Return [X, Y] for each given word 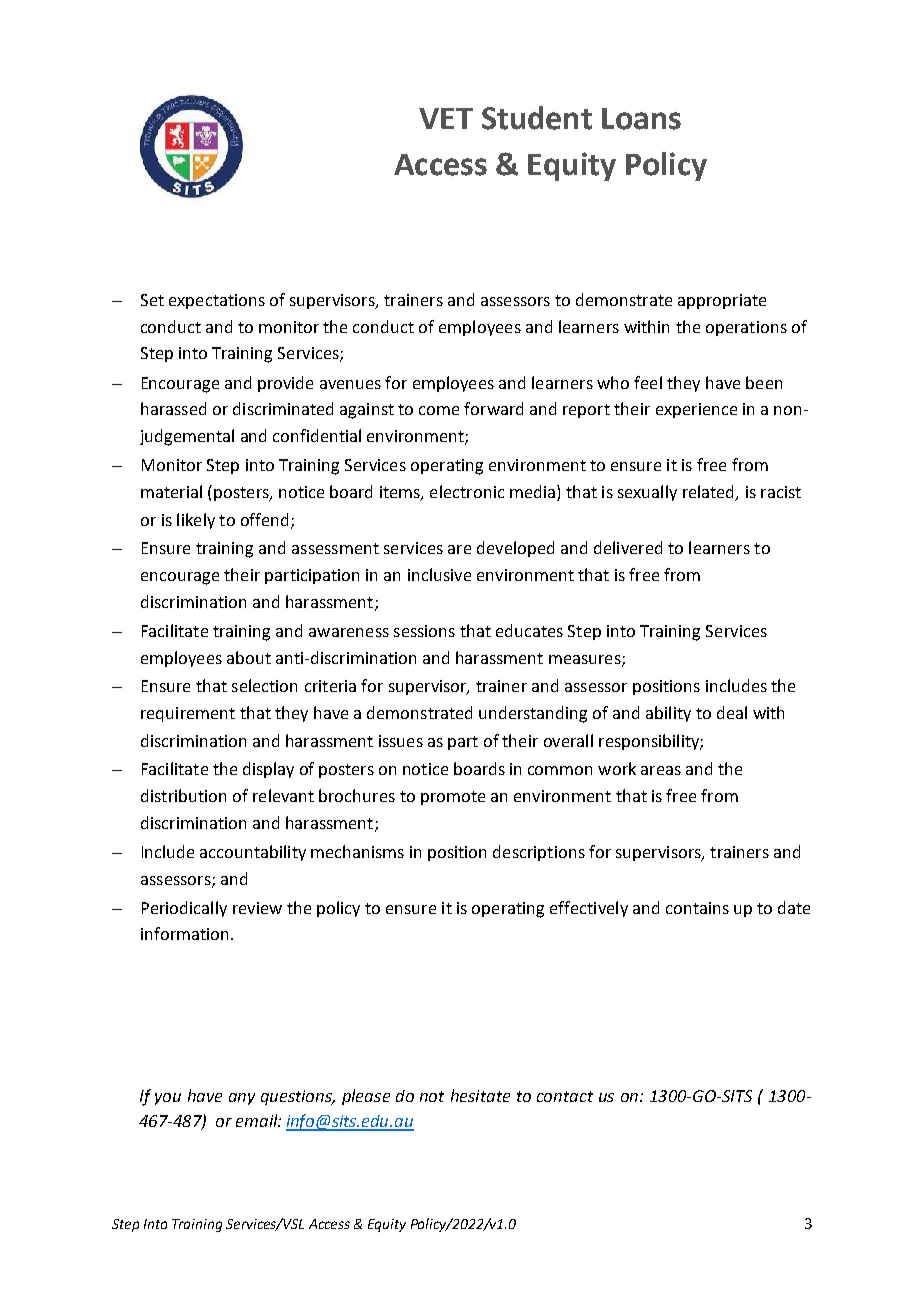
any [242, 1099]
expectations [217, 301]
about [249, 657]
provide [285, 384]
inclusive [439, 574]
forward [493, 408]
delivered [628, 547]
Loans [641, 119]
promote [453, 798]
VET [446, 118]
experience [696, 410]
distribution [183, 795]
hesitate [480, 1095]
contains [697, 908]
